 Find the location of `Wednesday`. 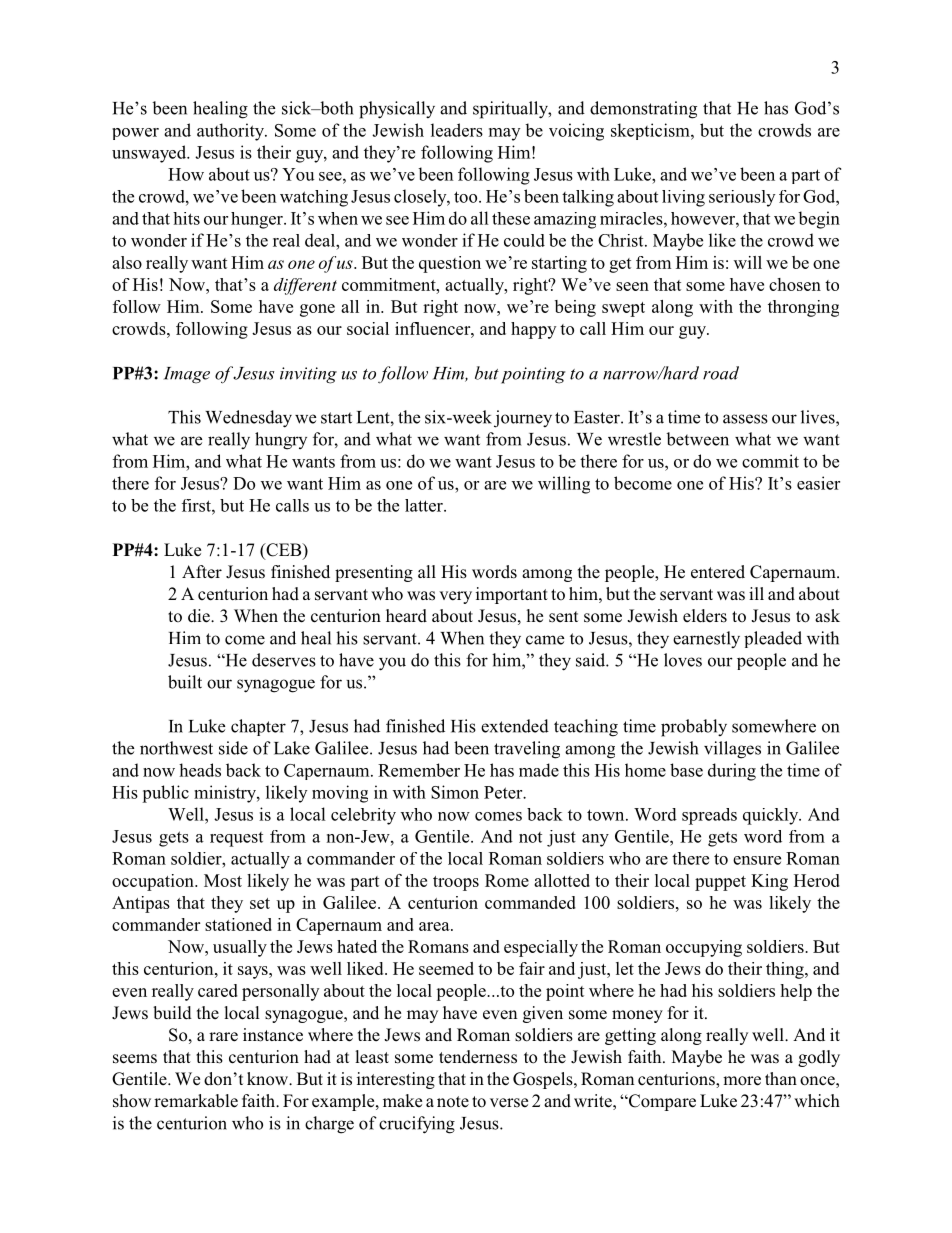

Wednesday is located at coordinates (248, 419).
